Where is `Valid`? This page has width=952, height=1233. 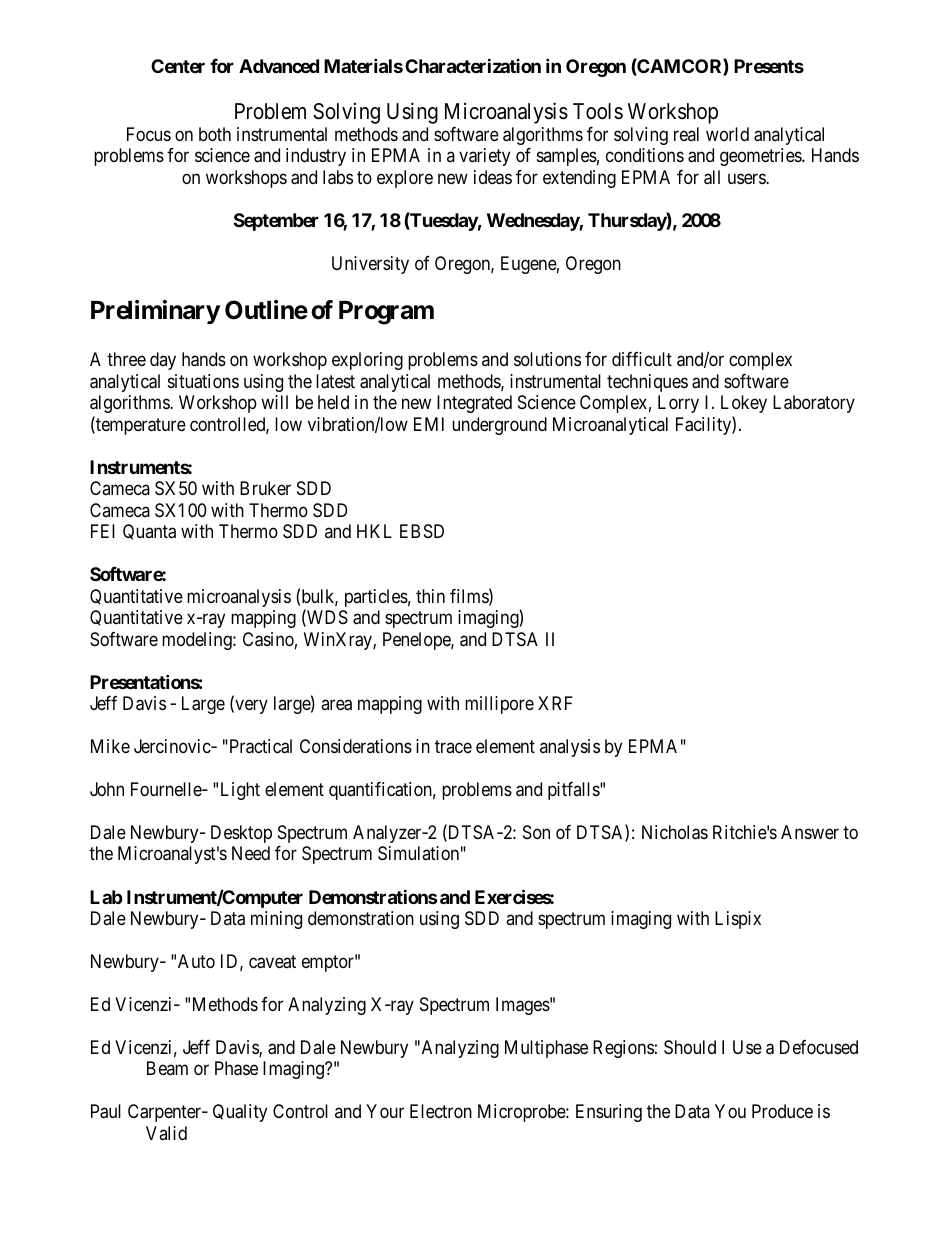 Valid is located at coordinates (166, 1133).
